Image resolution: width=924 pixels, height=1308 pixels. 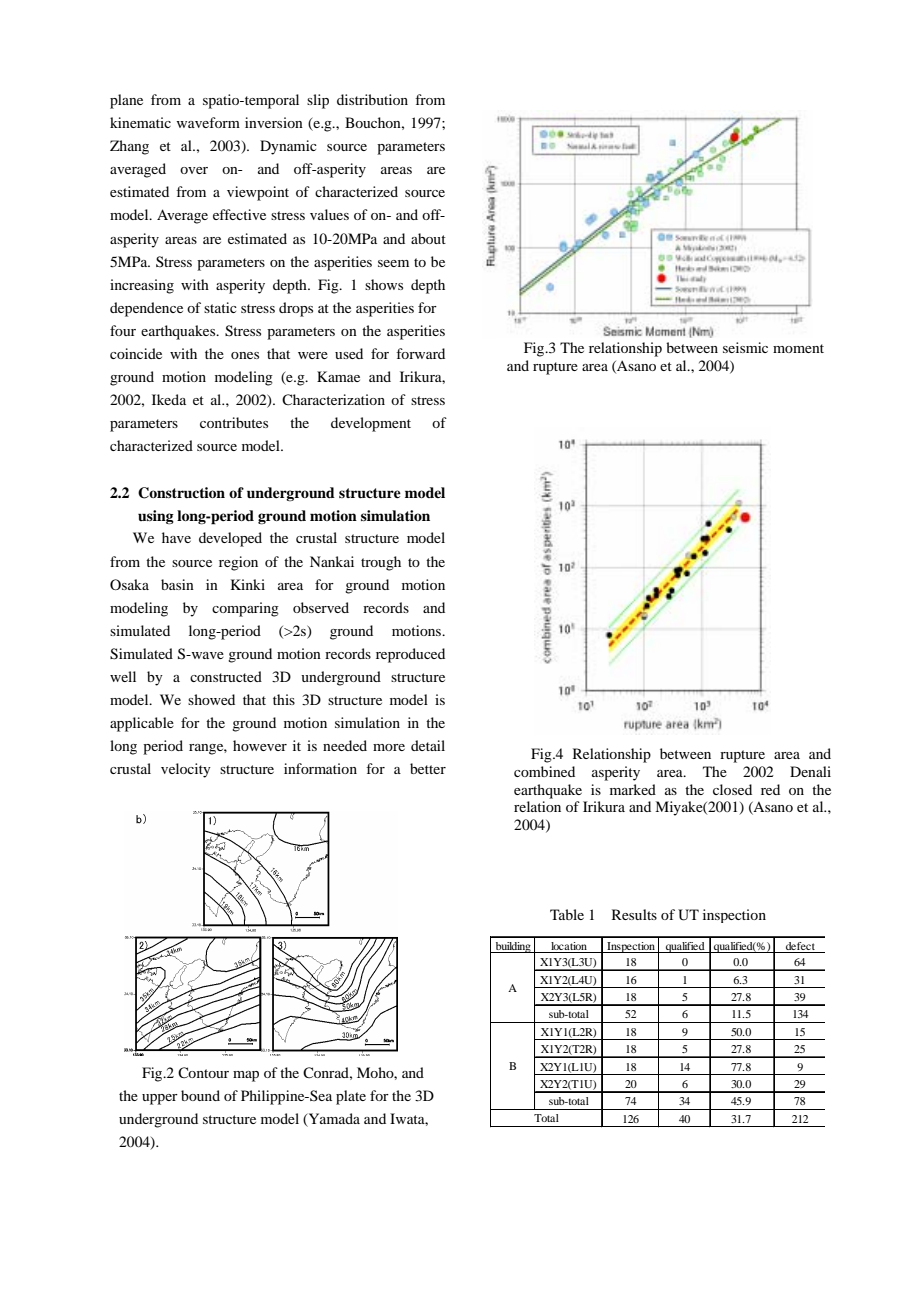 I want to click on forward, so click(x=420, y=353).
